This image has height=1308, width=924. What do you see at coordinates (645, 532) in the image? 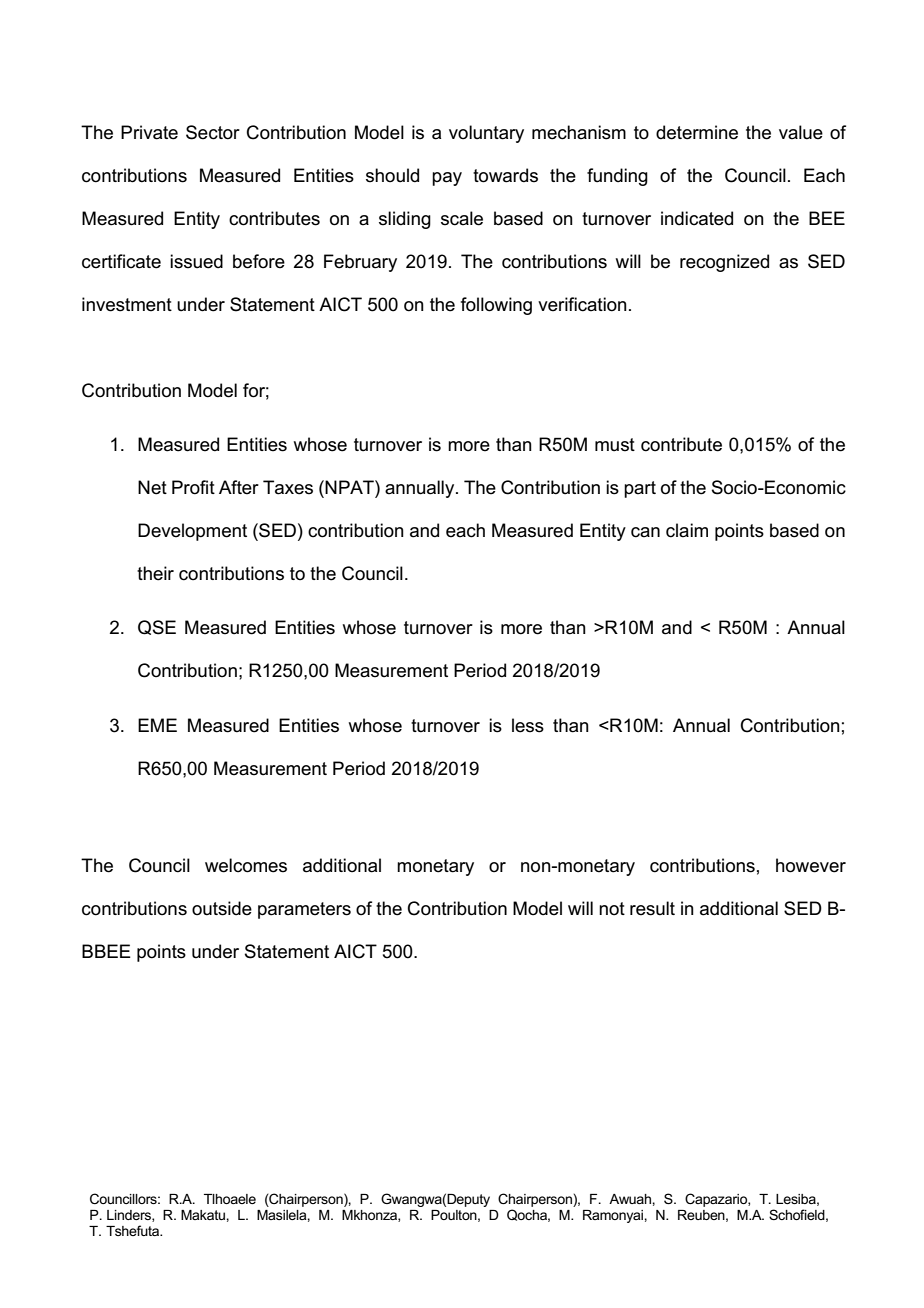
I see `can` at bounding box center [645, 532].
